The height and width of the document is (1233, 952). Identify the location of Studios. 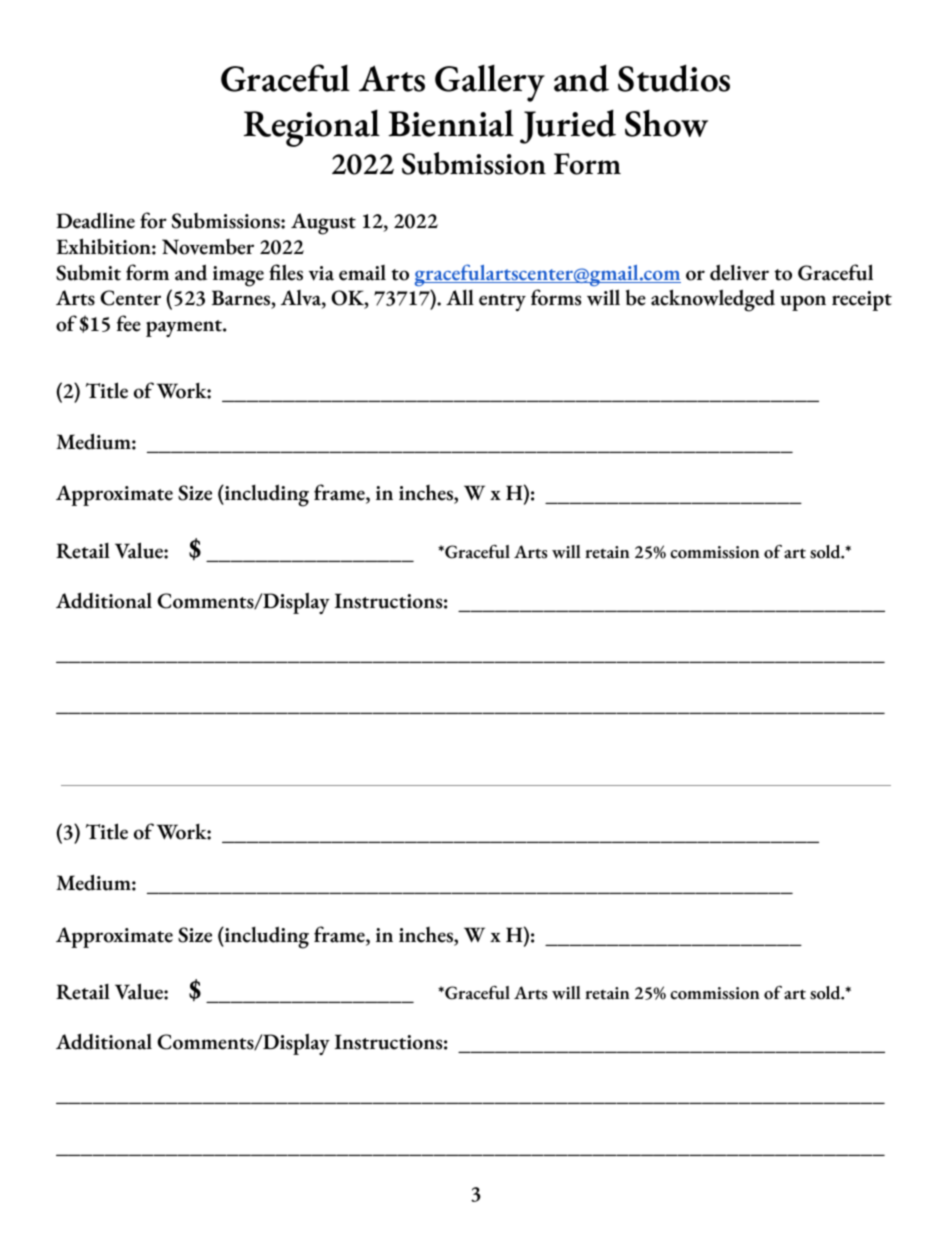
(674, 78).
